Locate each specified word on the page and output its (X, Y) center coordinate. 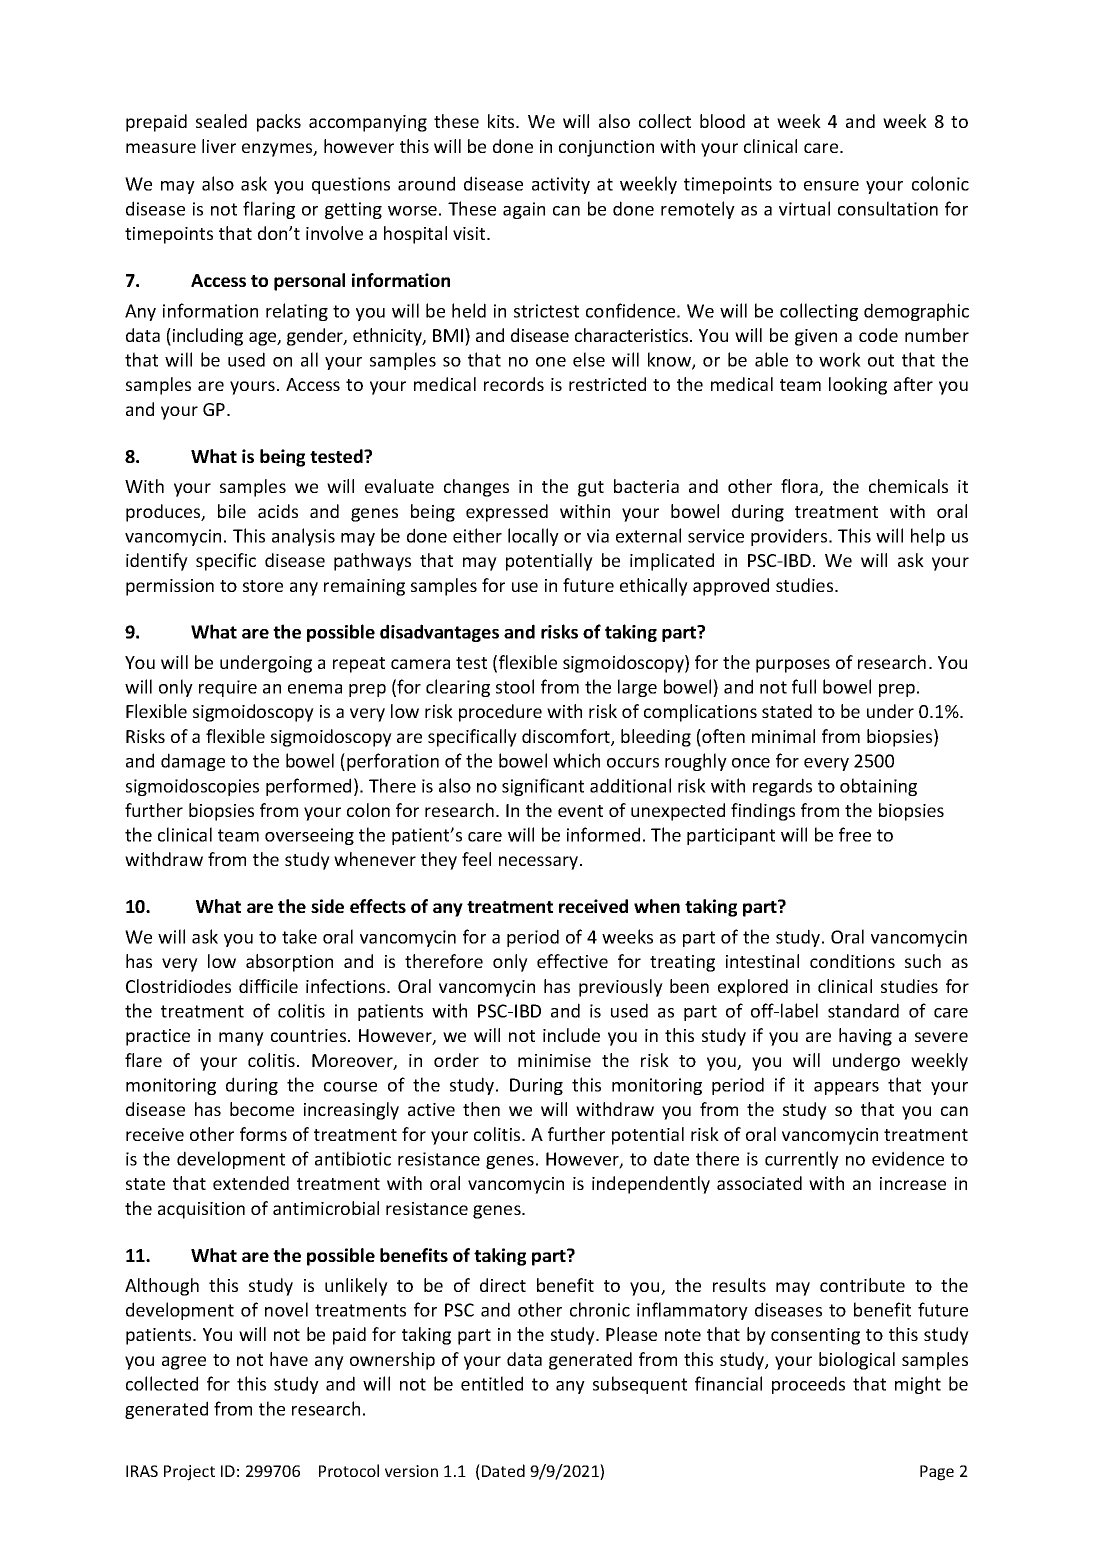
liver (219, 146)
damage (193, 762)
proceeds (808, 1385)
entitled (492, 1383)
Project (189, 1473)
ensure (831, 186)
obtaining (878, 787)
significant (543, 787)
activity (561, 185)
